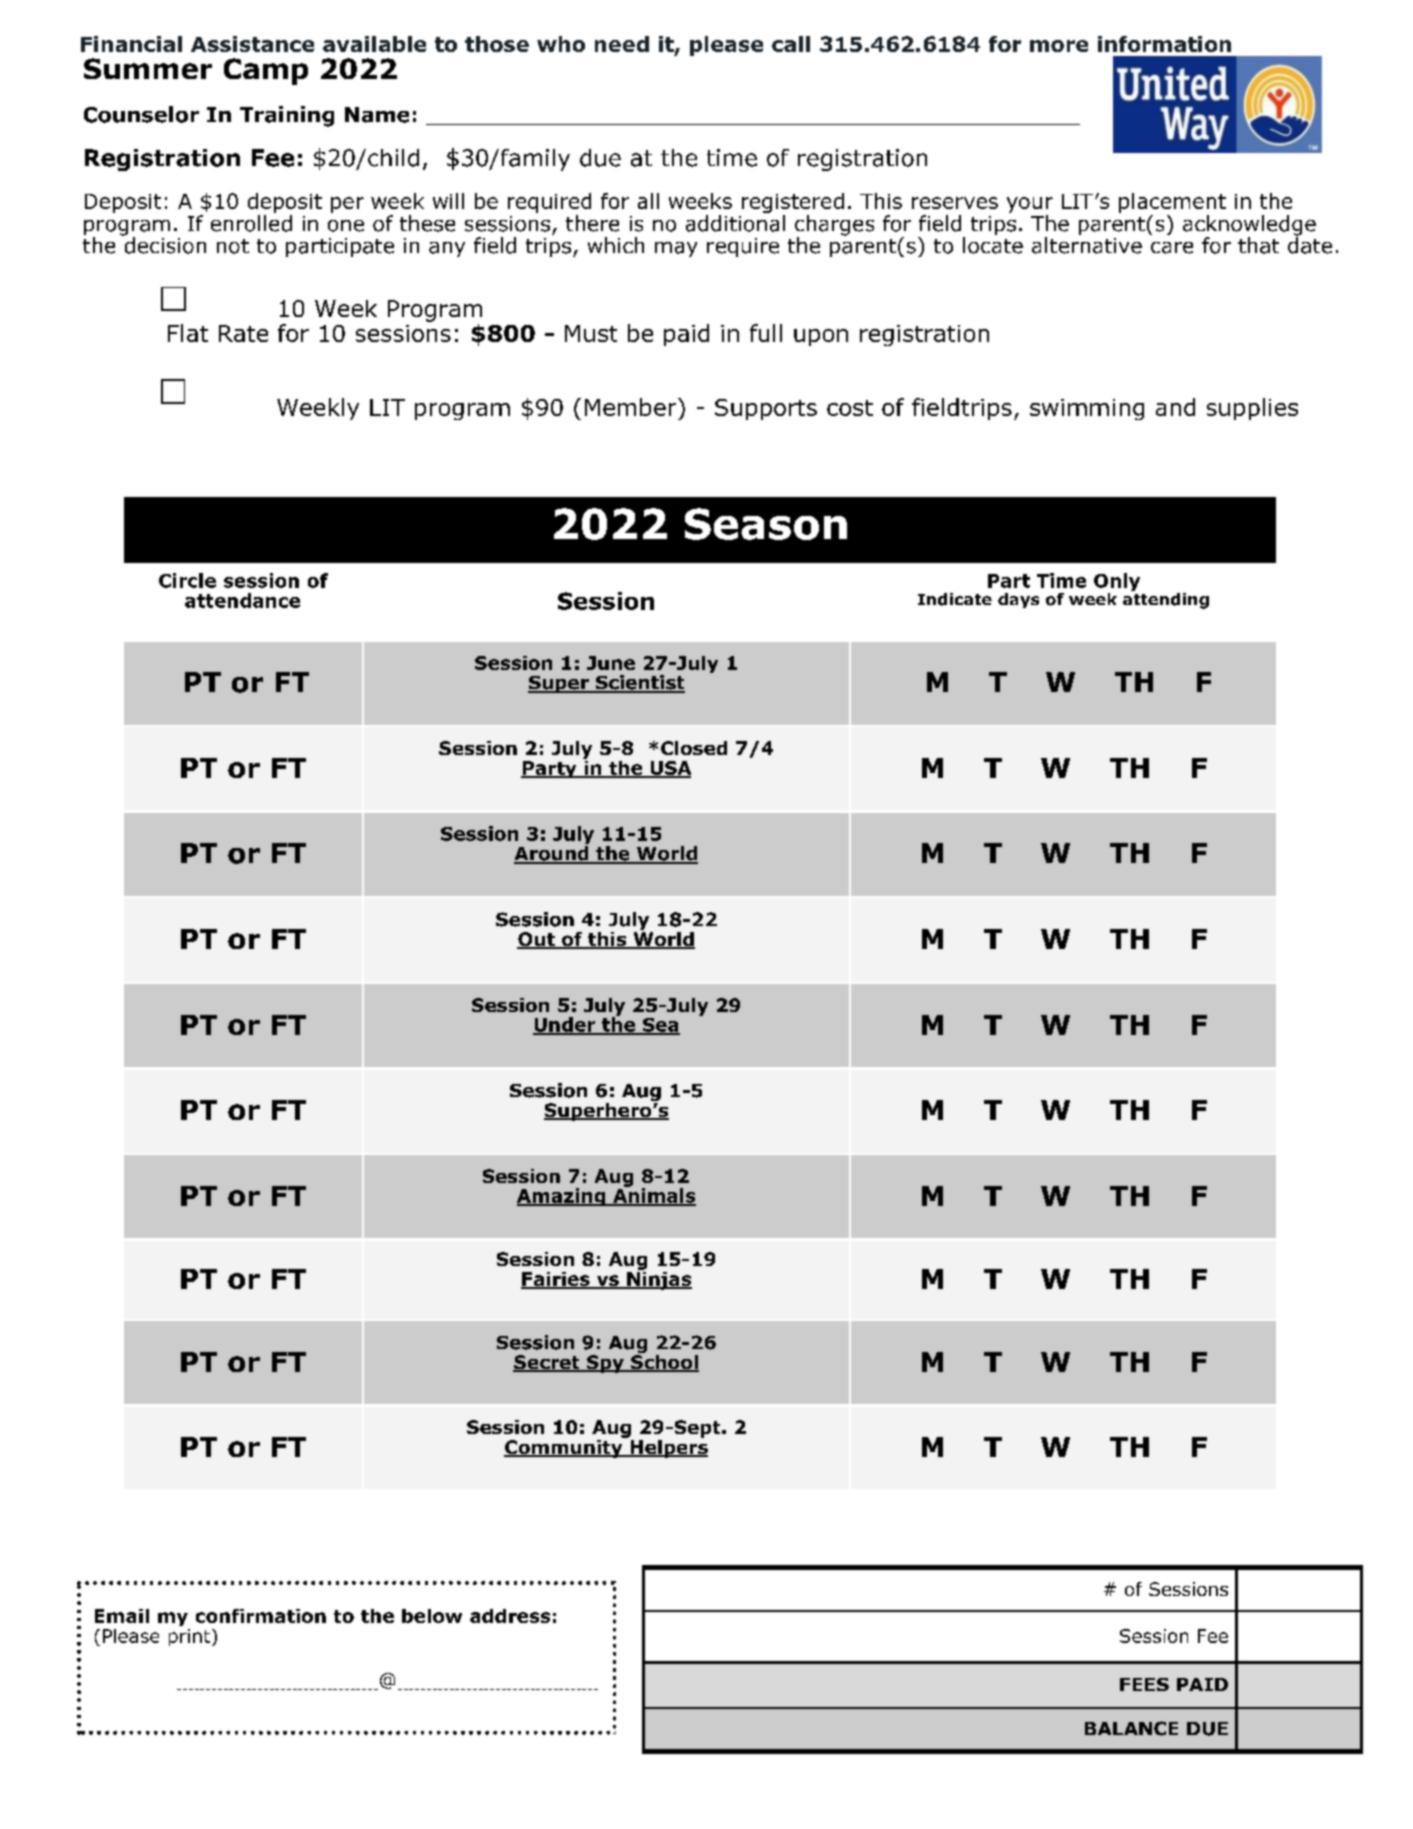 This page has height=1829, width=1413. Describe the element at coordinates (266, 71) in the page. I see `Camp` at that location.
